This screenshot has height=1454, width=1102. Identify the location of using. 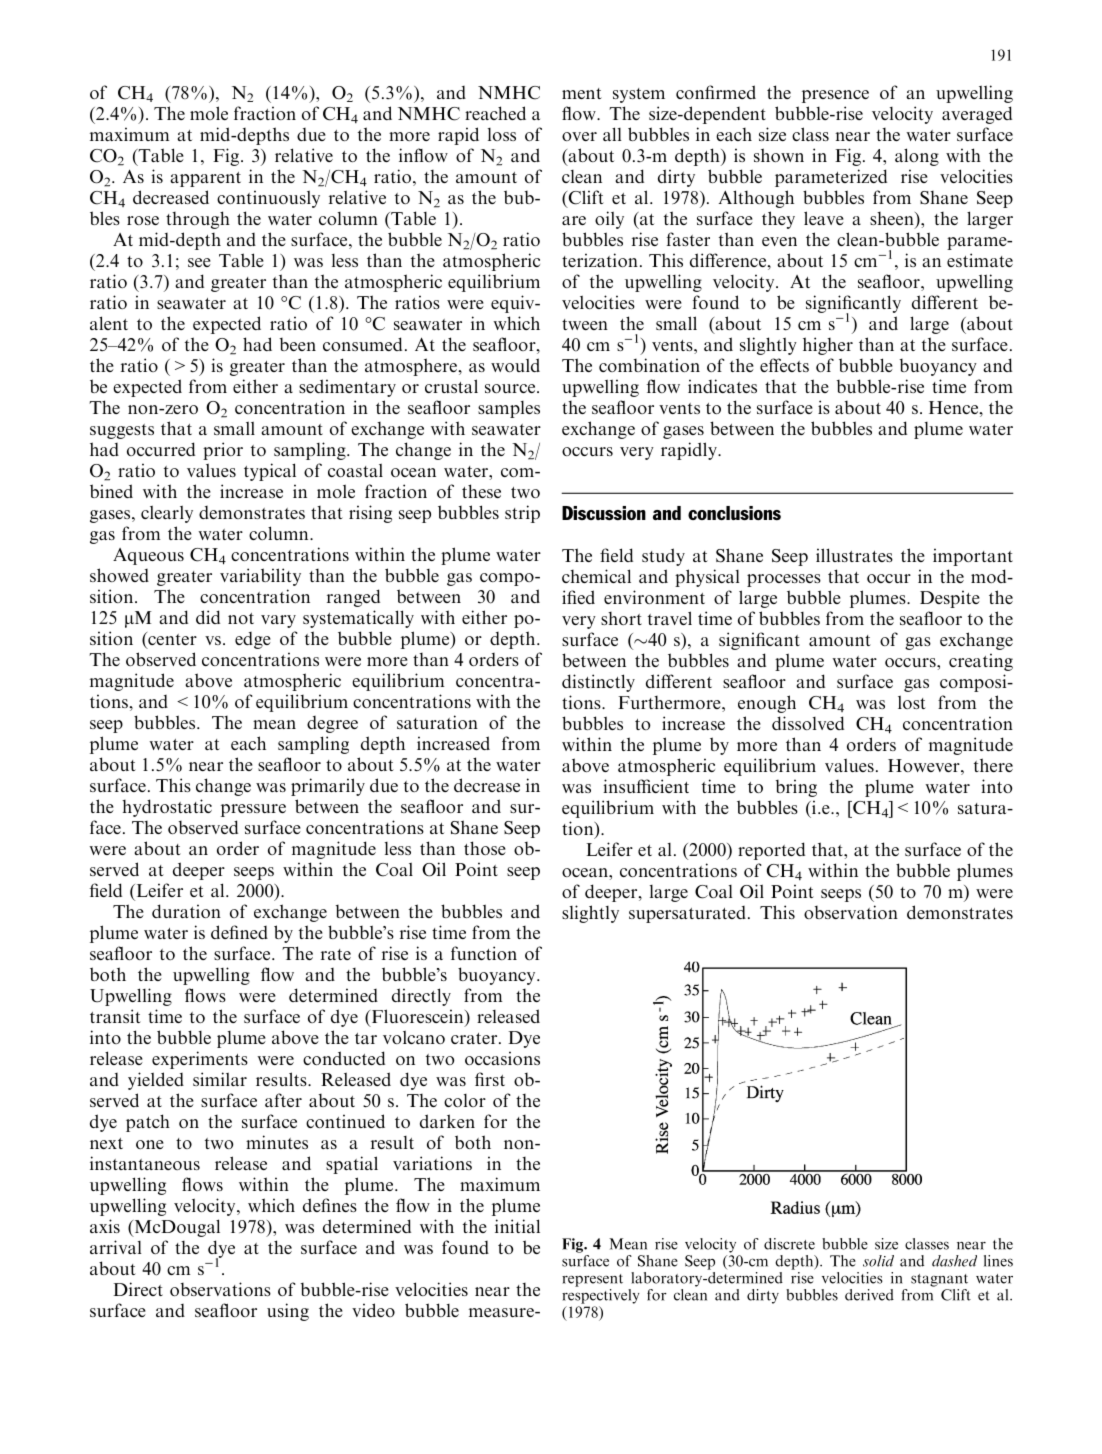
(288, 1312).
